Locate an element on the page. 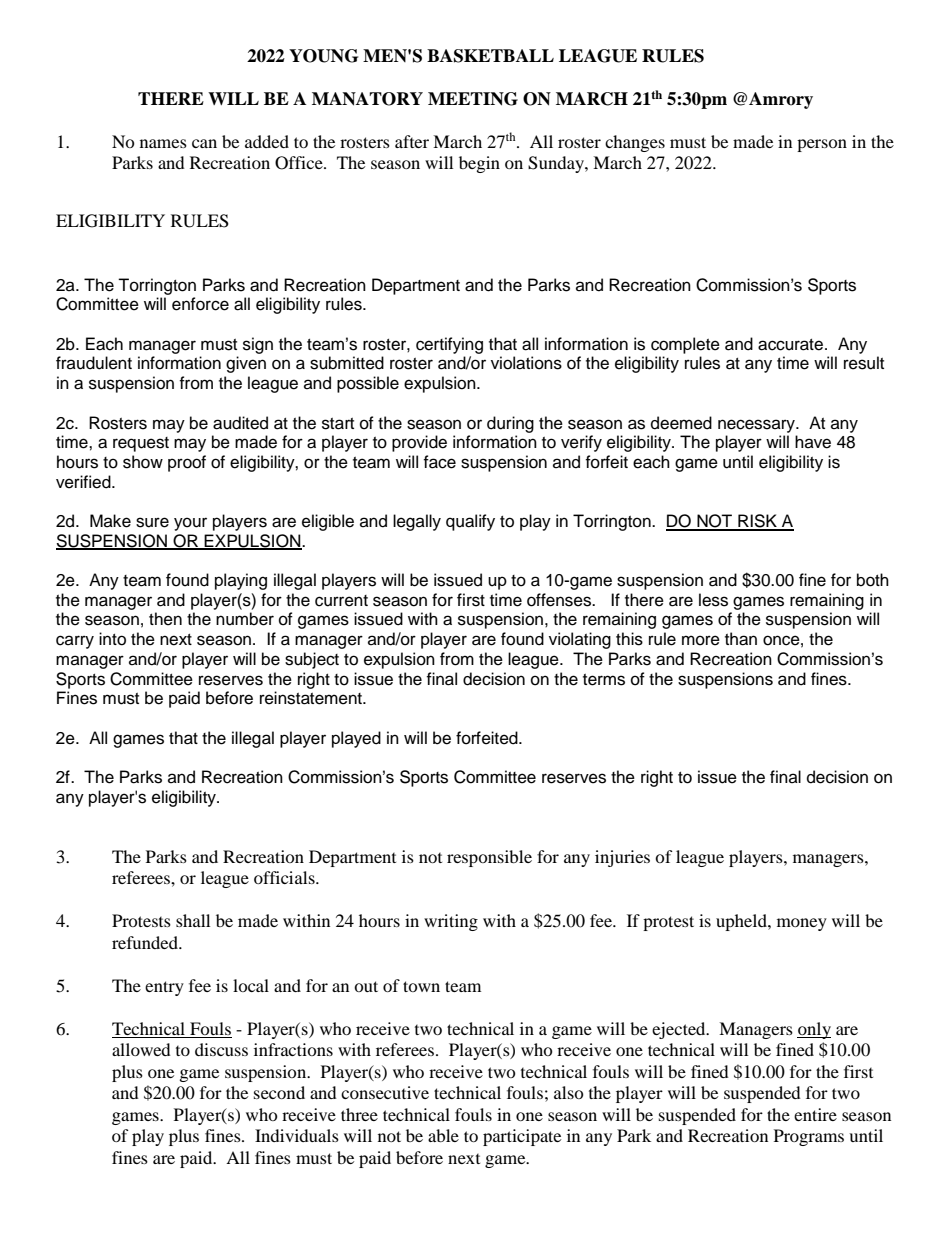  MEETING is located at coordinates (473, 99).
